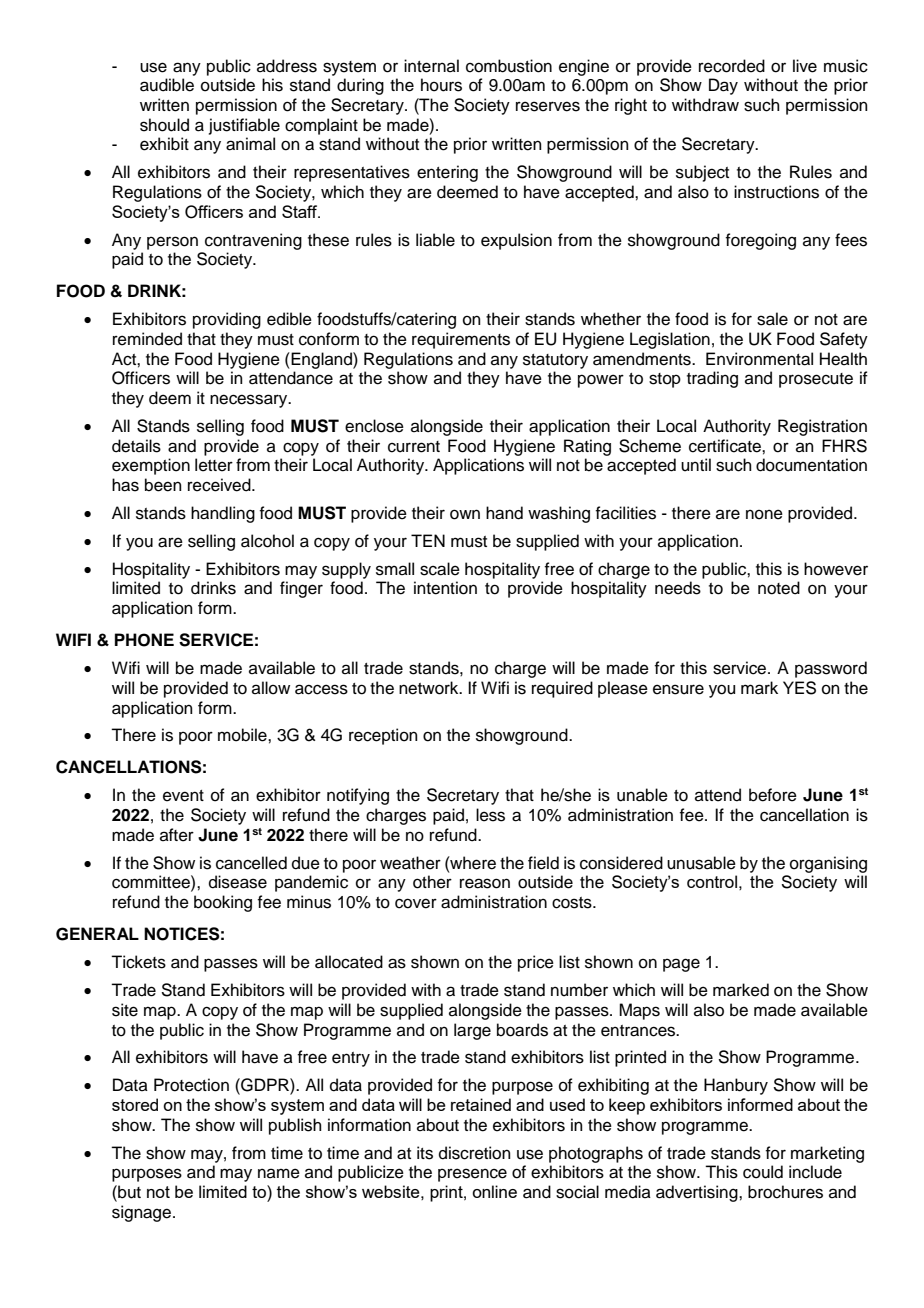  Describe the element at coordinates (143, 1213) in the screenshot. I see `signage` at that location.
